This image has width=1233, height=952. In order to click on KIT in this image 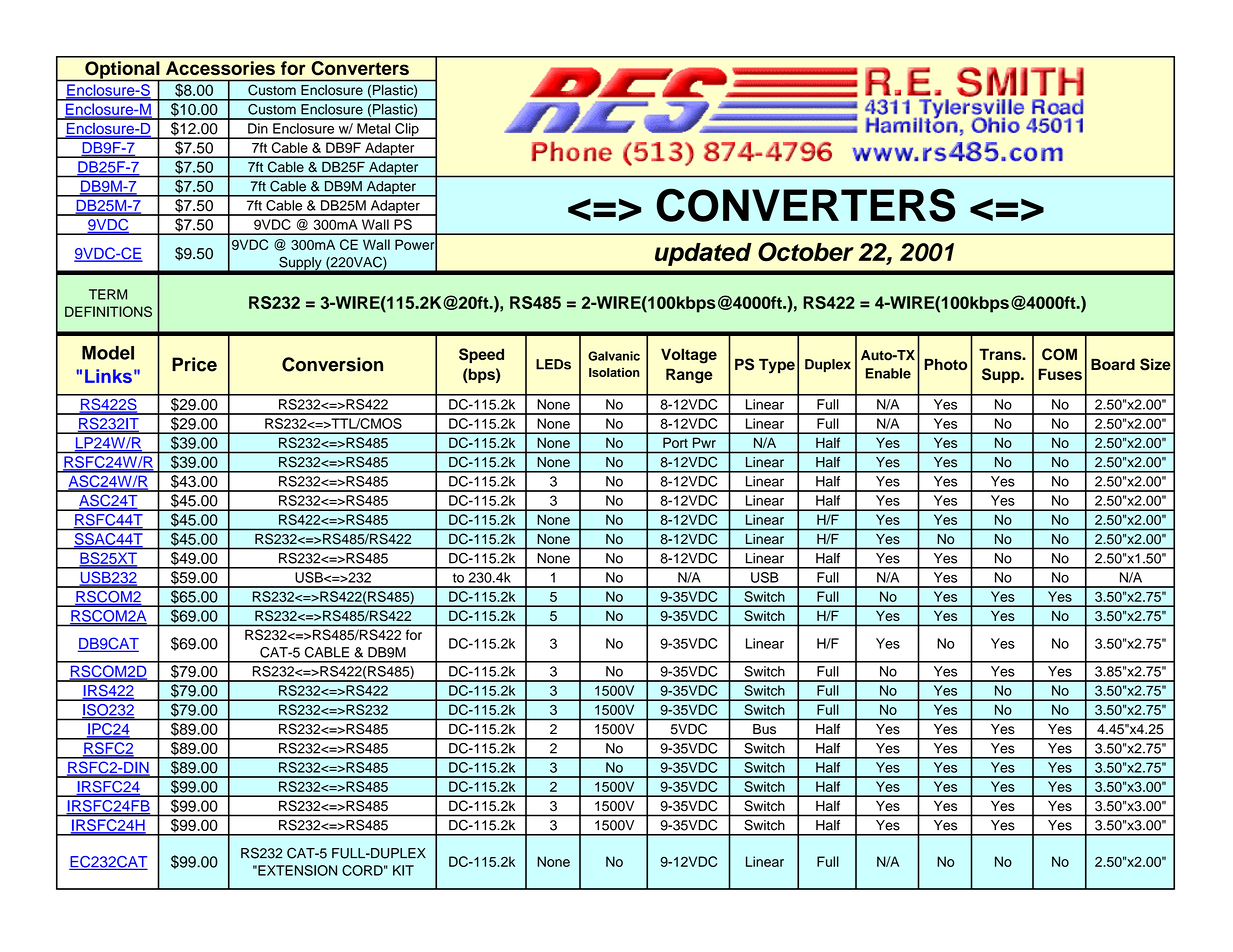, I will do `click(403, 870)`.
